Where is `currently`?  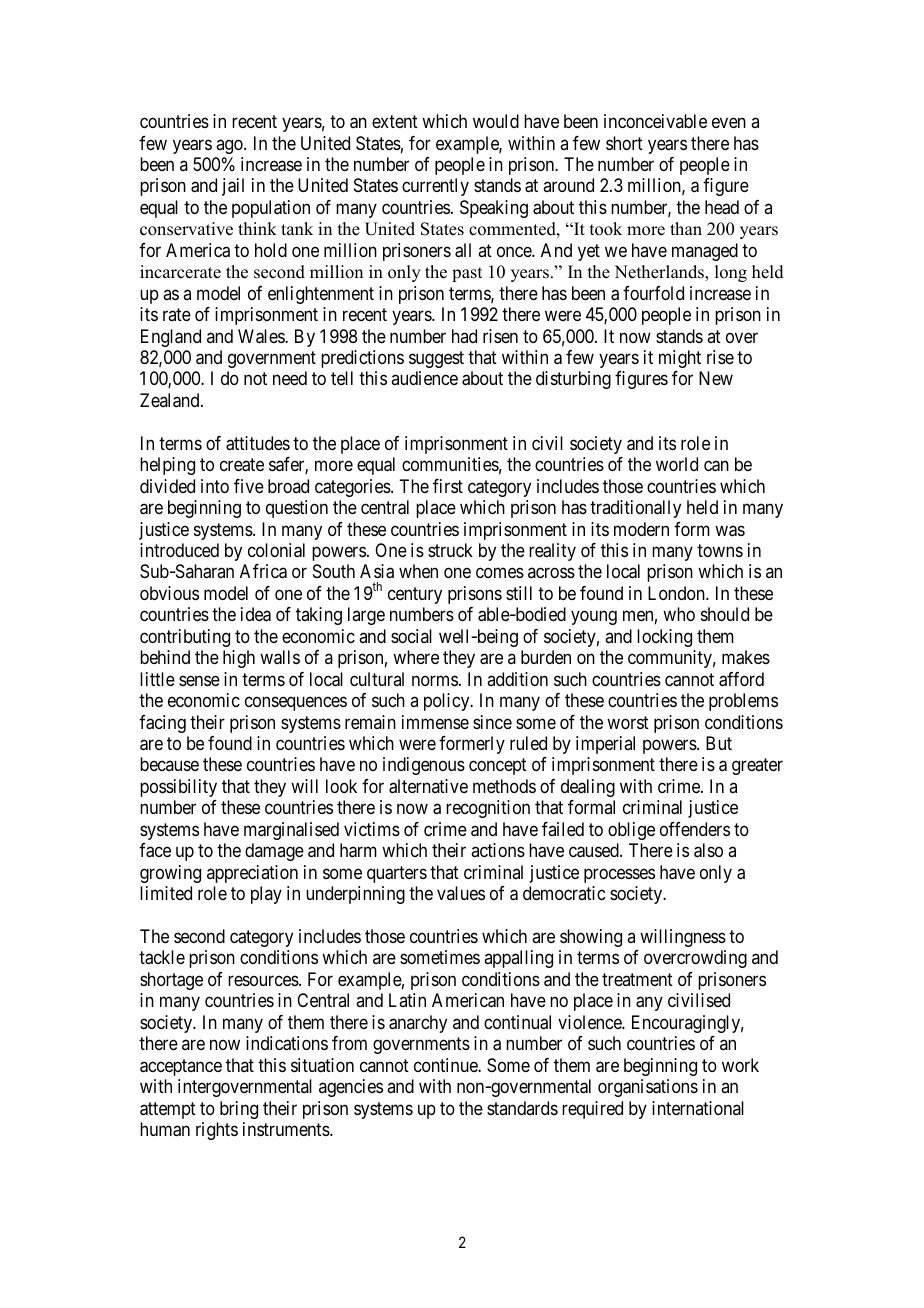
currently is located at coordinates (435, 187).
